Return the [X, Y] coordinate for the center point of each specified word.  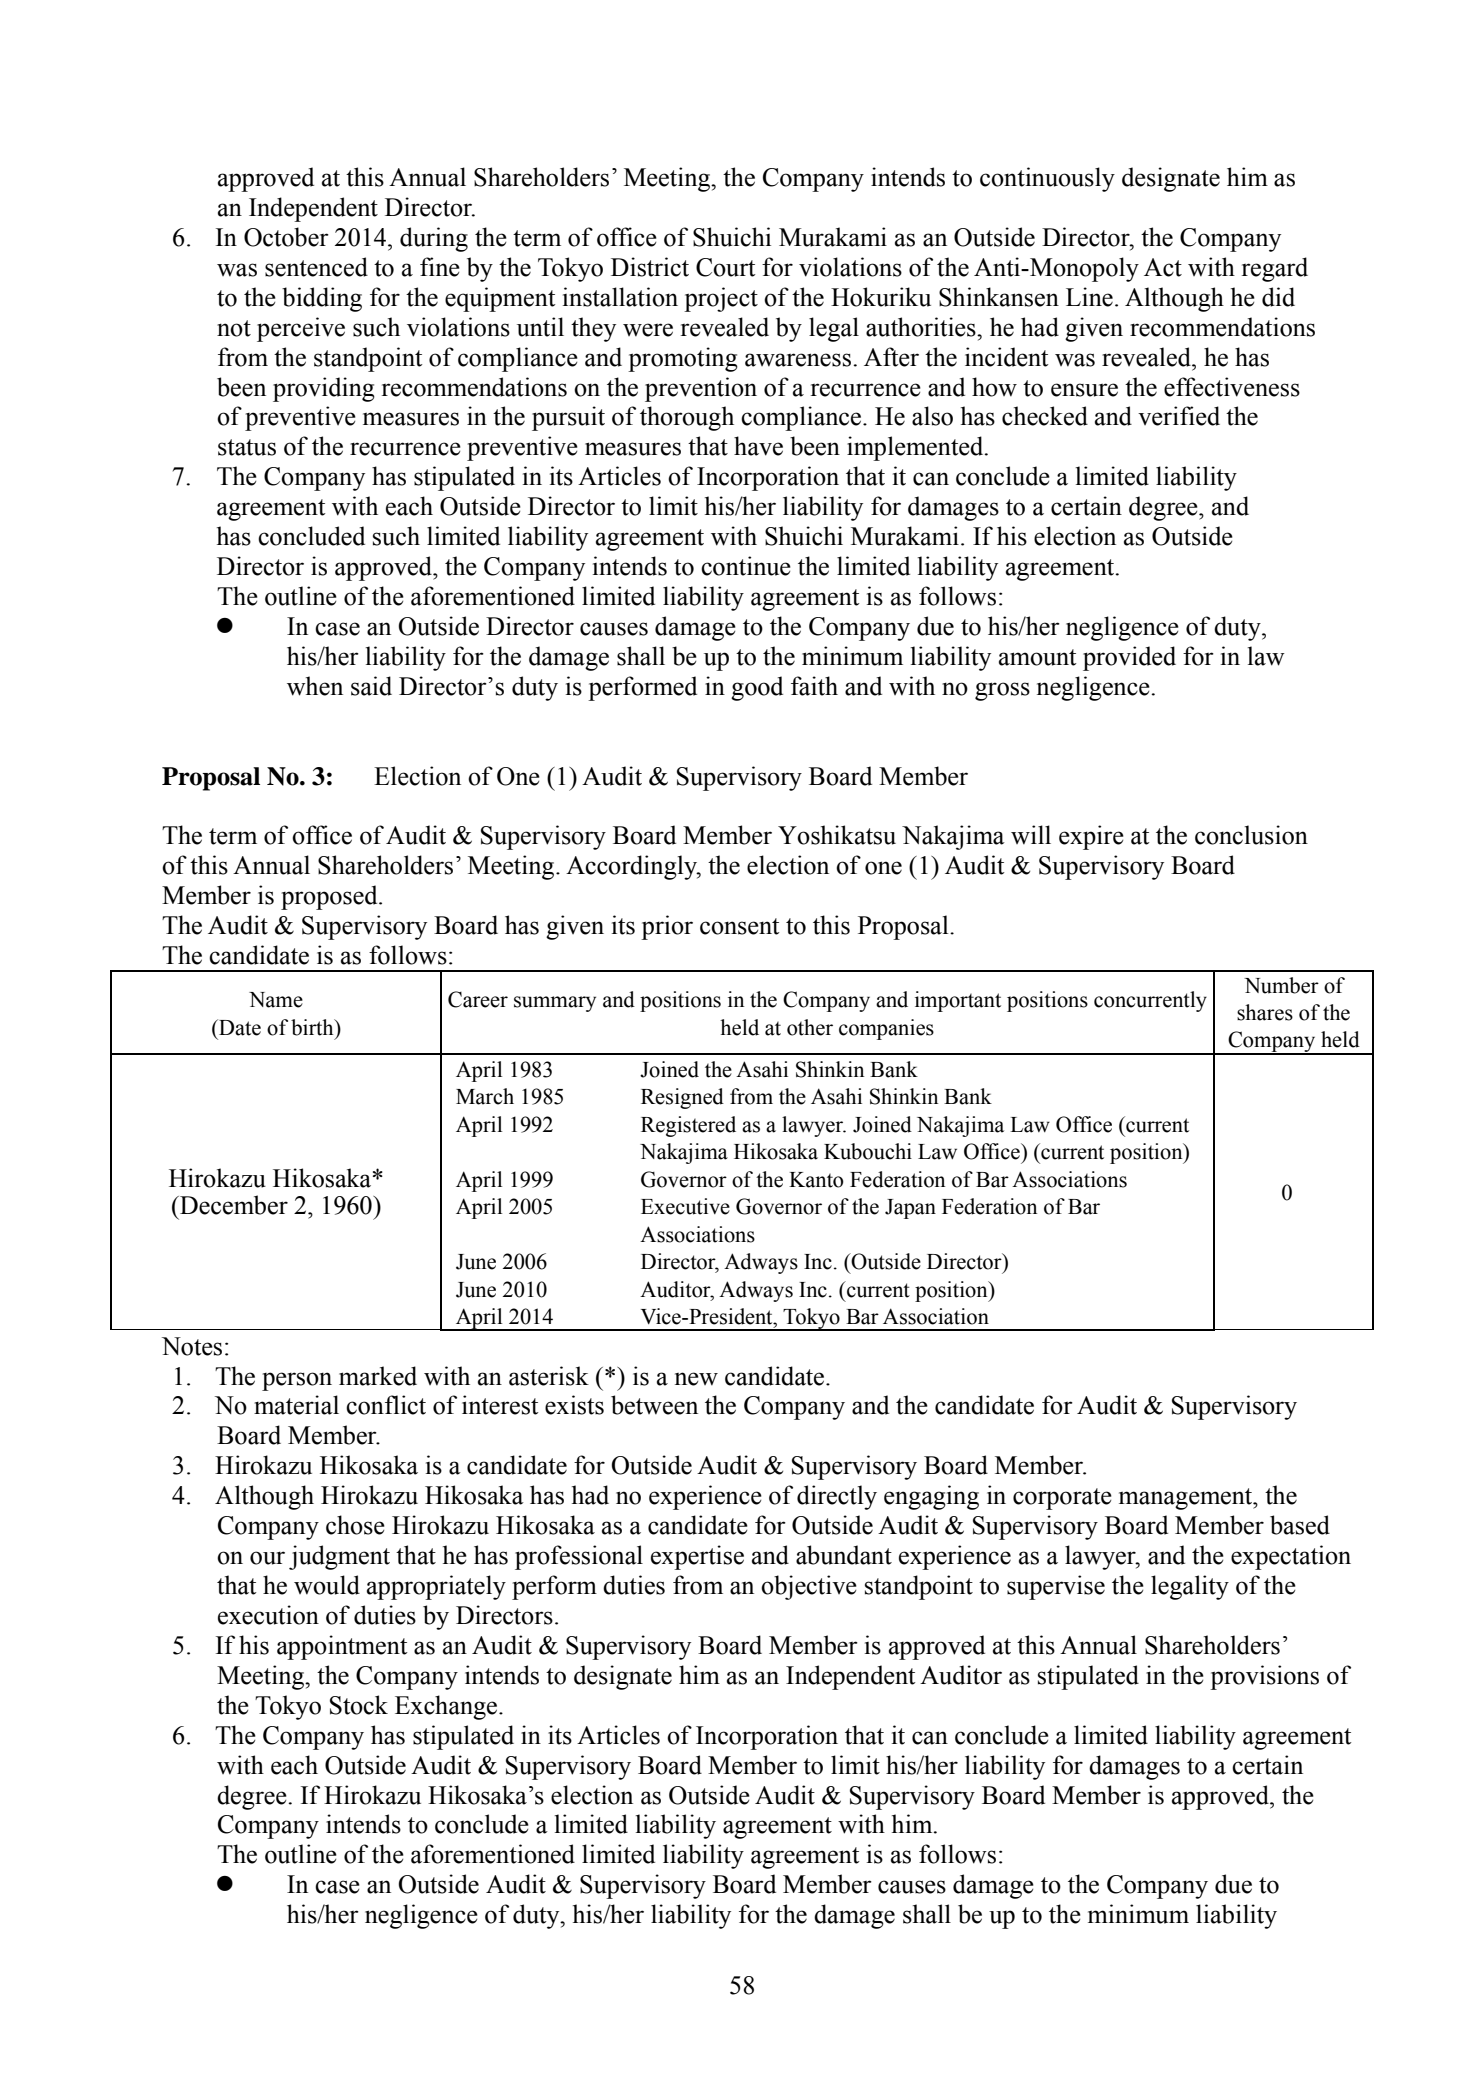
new [696, 1379]
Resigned [682, 1098]
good [757, 688]
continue [746, 566]
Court [726, 267]
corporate [1062, 1499]
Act [1163, 267]
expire [1091, 837]
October [286, 237]
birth [313, 1027]
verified [1179, 416]
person [297, 1381]
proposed [330, 897]
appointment [342, 1647]
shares [1265, 1012]
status [247, 447]
